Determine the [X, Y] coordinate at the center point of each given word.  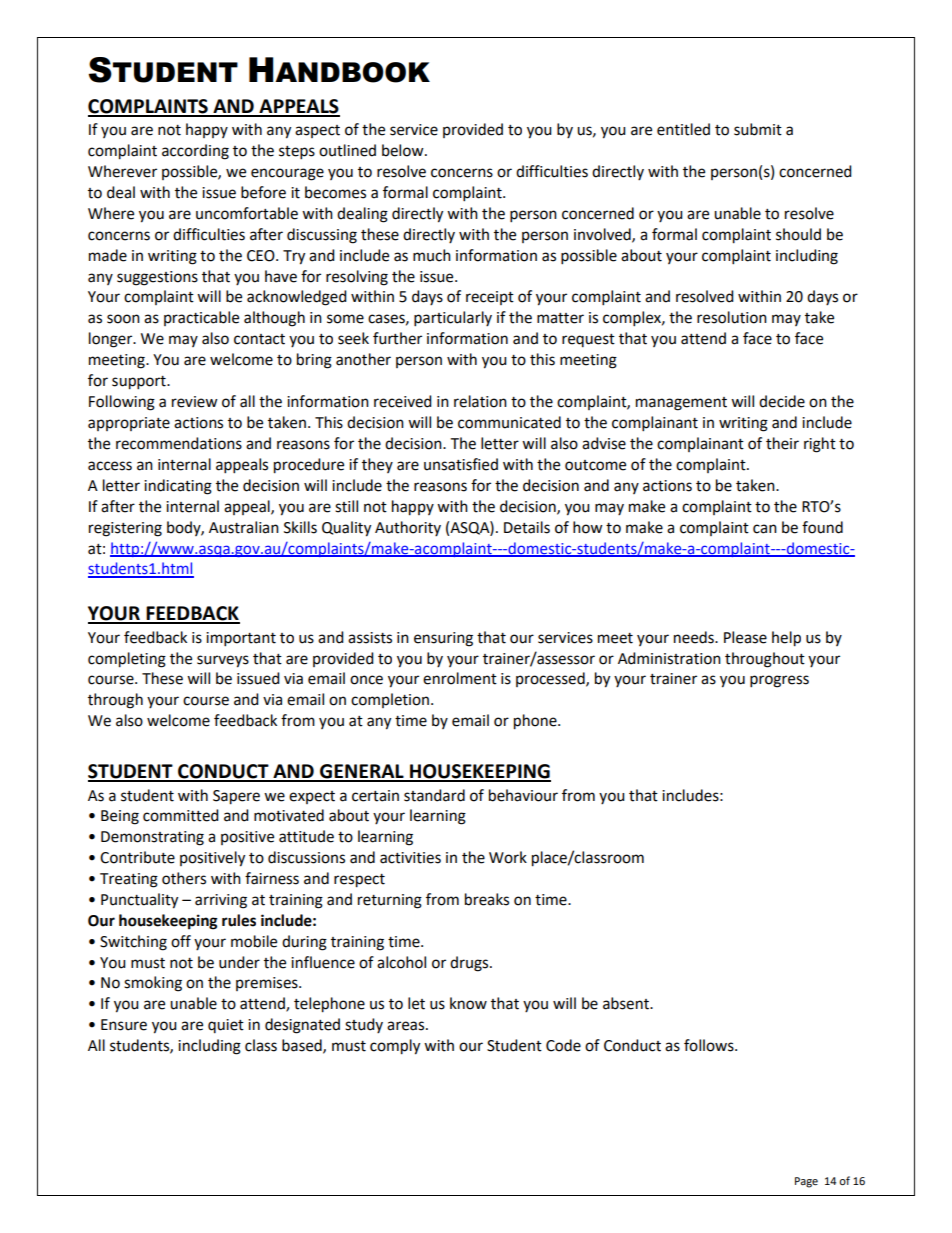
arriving [221, 901]
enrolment [460, 678]
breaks [487, 899]
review [195, 402]
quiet [226, 1026]
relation [480, 401]
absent [627, 1003]
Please [745, 637]
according [195, 152]
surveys [223, 661]
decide [782, 401]
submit [758, 129]
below [404, 150]
